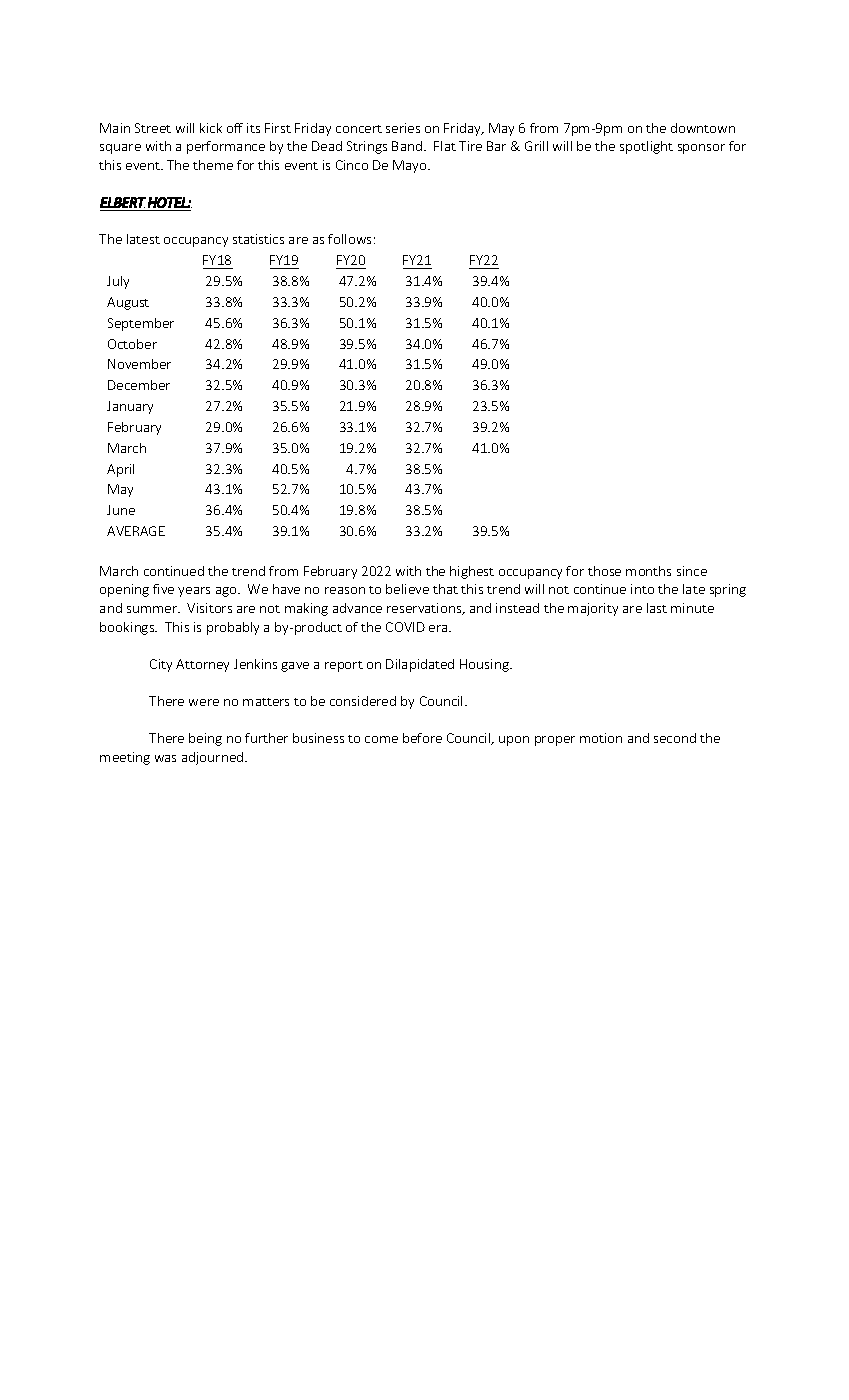  I want to click on performance, so click(226, 147).
